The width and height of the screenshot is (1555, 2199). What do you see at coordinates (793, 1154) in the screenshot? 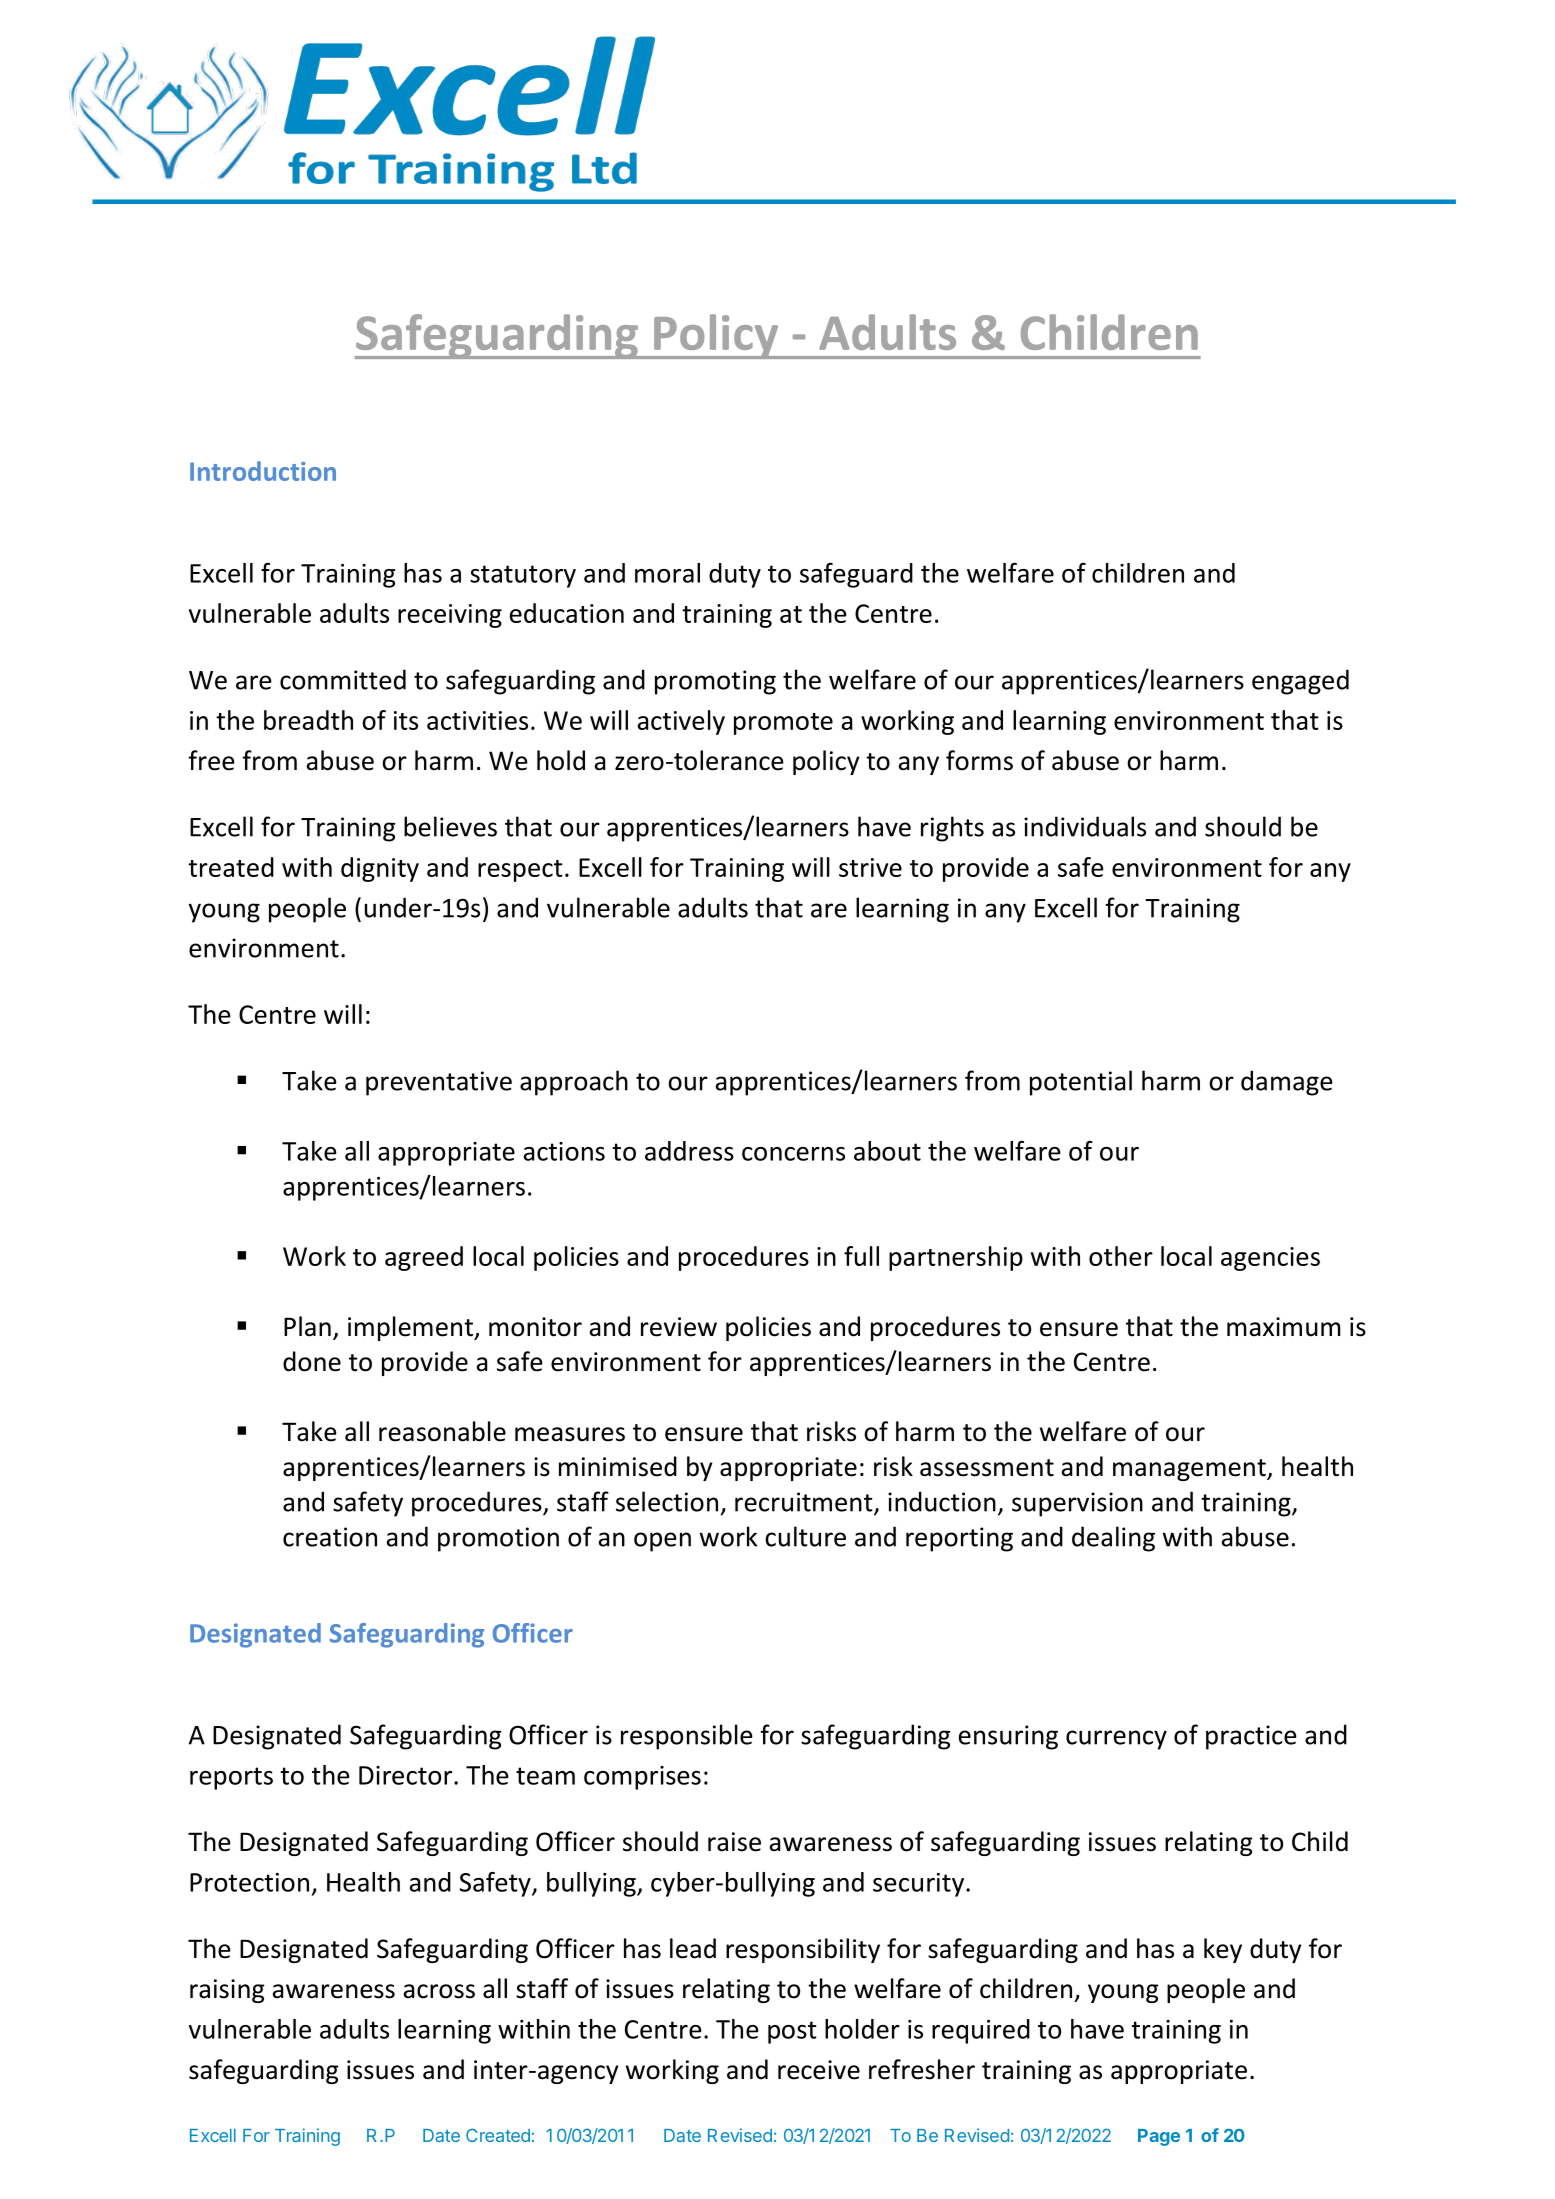
I see `concerns` at bounding box center [793, 1154].
